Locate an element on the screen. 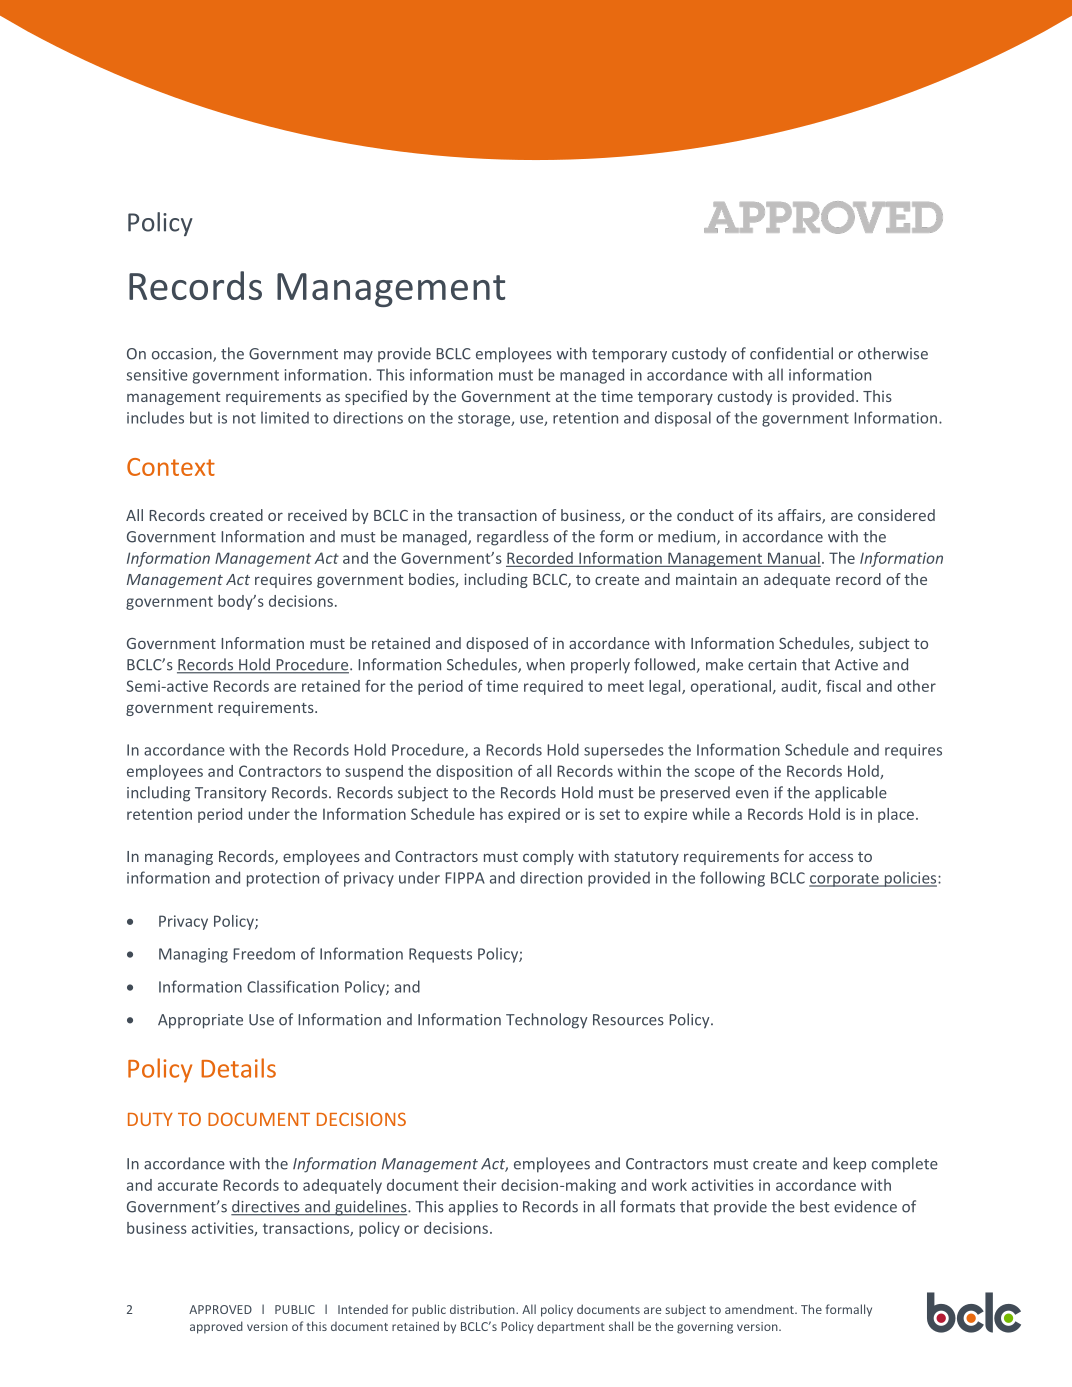 Image resolution: width=1072 pixels, height=1387 pixels. distribution is located at coordinates (483, 1309).
